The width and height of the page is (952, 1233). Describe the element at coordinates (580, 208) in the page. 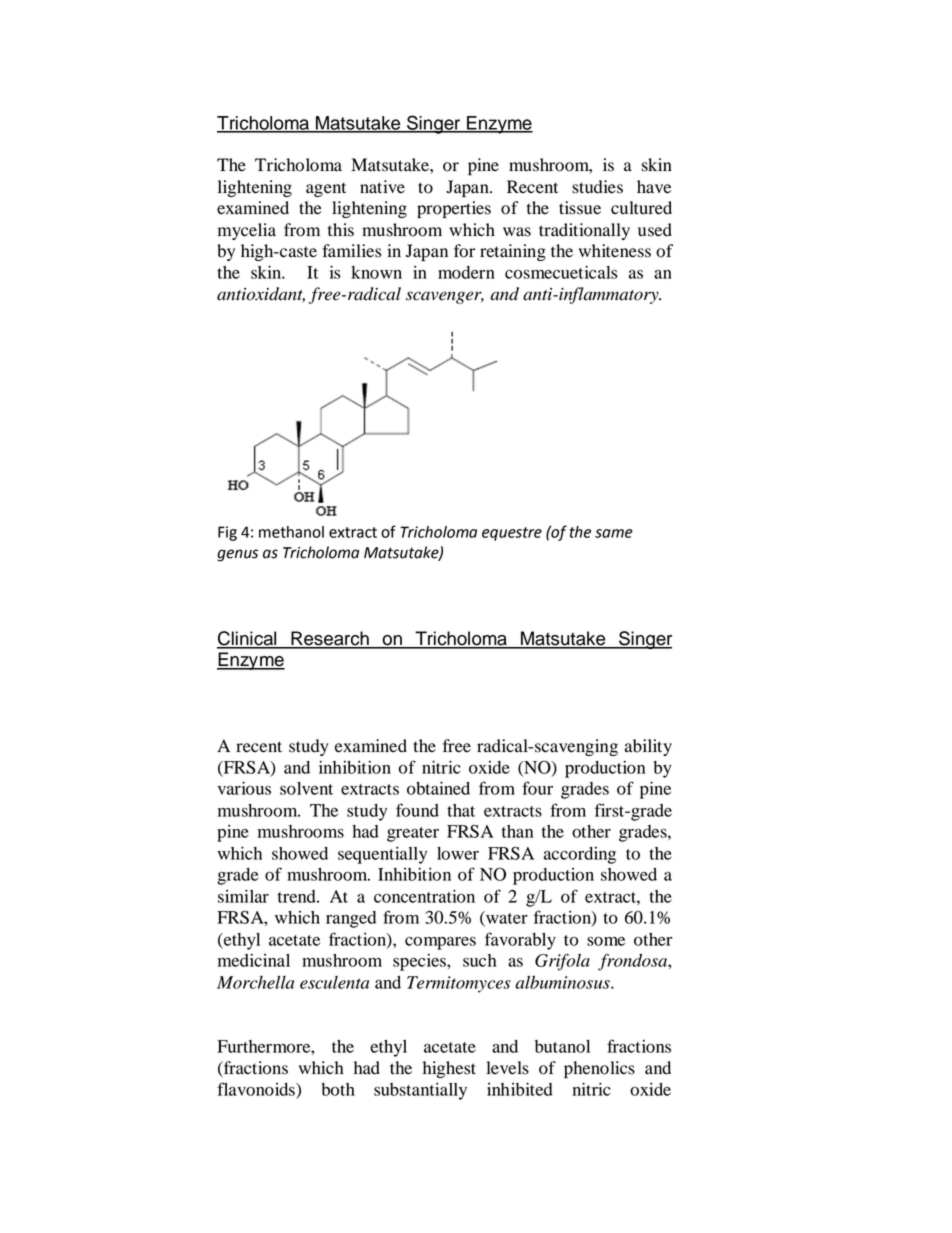

I see `tissue` at that location.
